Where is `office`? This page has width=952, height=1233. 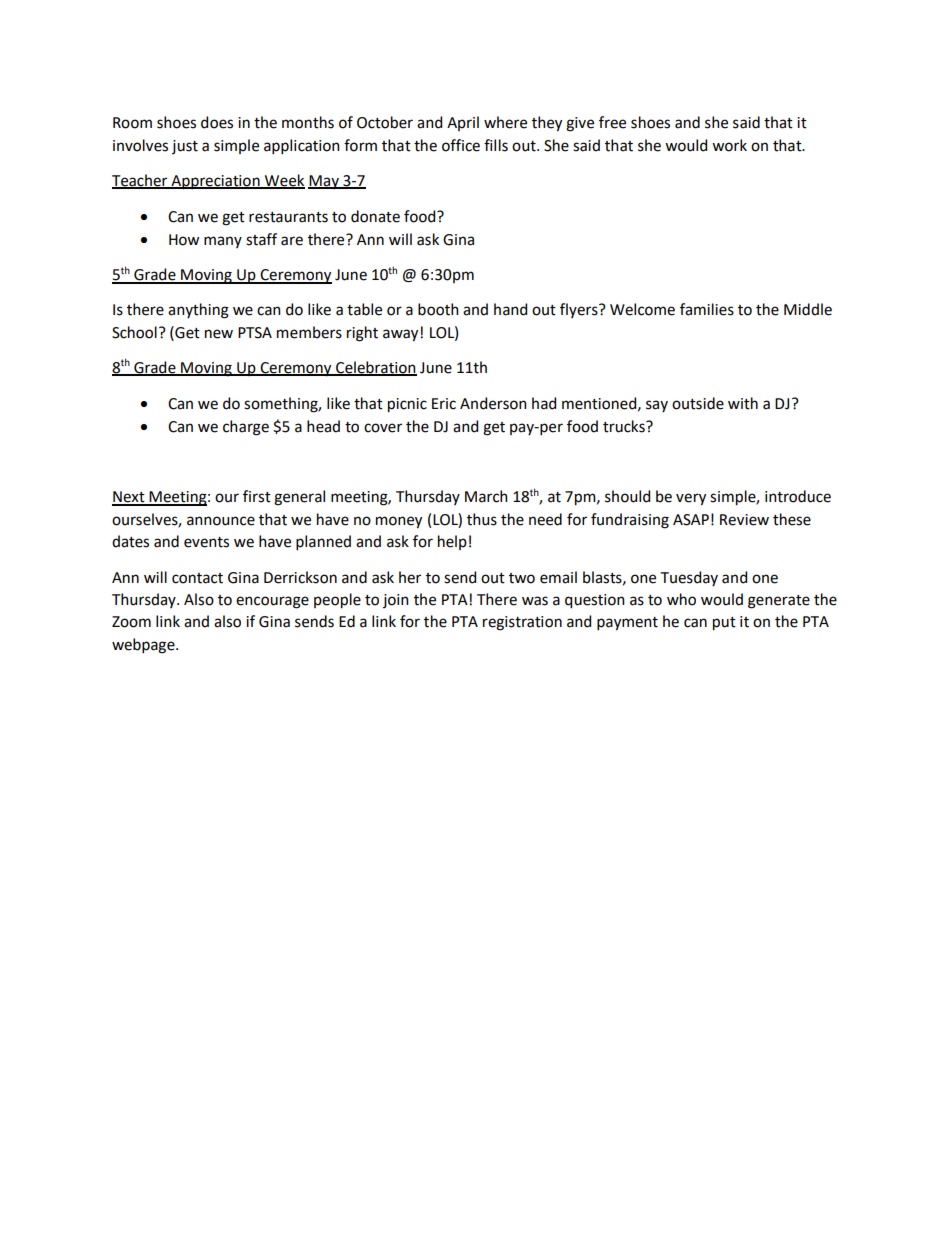
office is located at coordinates (461, 145).
